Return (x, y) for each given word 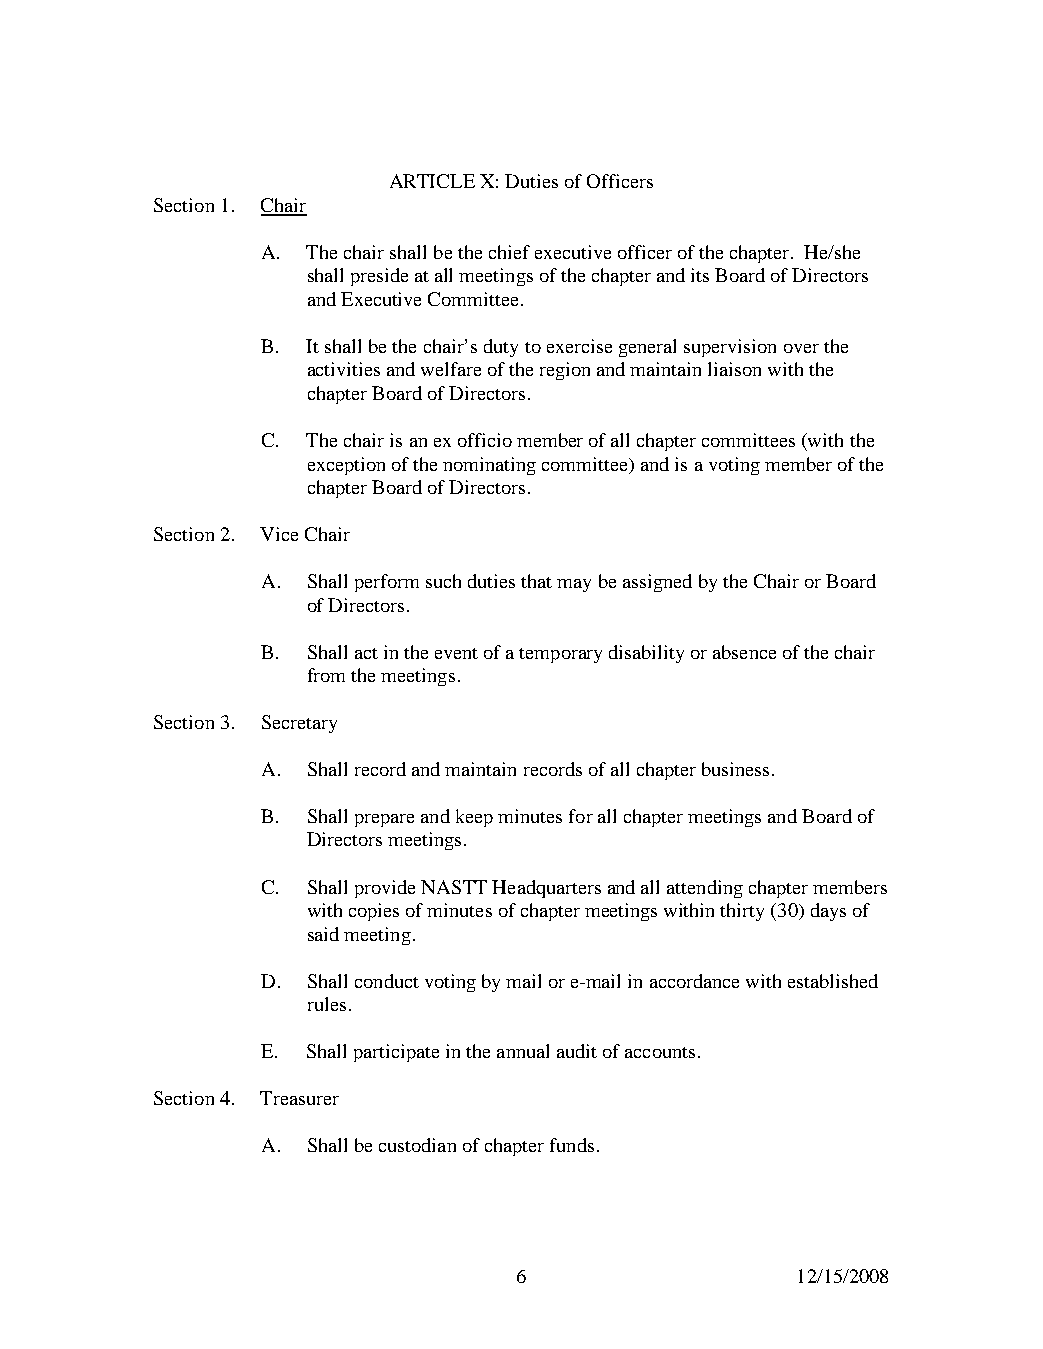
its (700, 275)
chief (509, 252)
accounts (660, 1052)
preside (379, 277)
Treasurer (299, 1098)
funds (572, 1145)
